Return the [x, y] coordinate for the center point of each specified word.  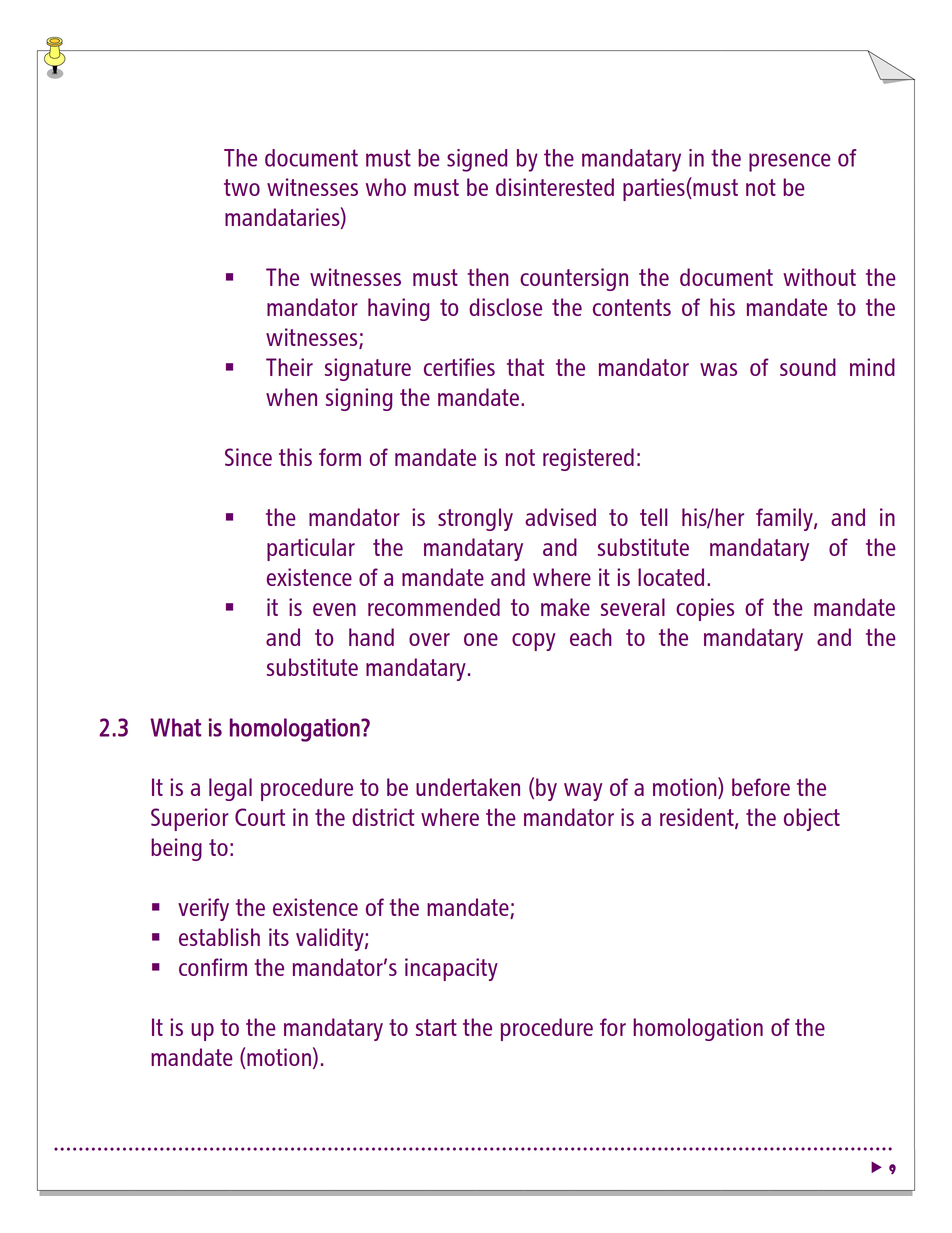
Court [260, 817]
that [525, 367]
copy [533, 642]
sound [808, 367]
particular [311, 549]
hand [371, 637]
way [583, 792]
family [785, 519]
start [436, 1027]
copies [705, 609]
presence [790, 162]
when [291, 397]
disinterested [555, 187]
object [812, 819]
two [242, 187]
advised [560, 517]
